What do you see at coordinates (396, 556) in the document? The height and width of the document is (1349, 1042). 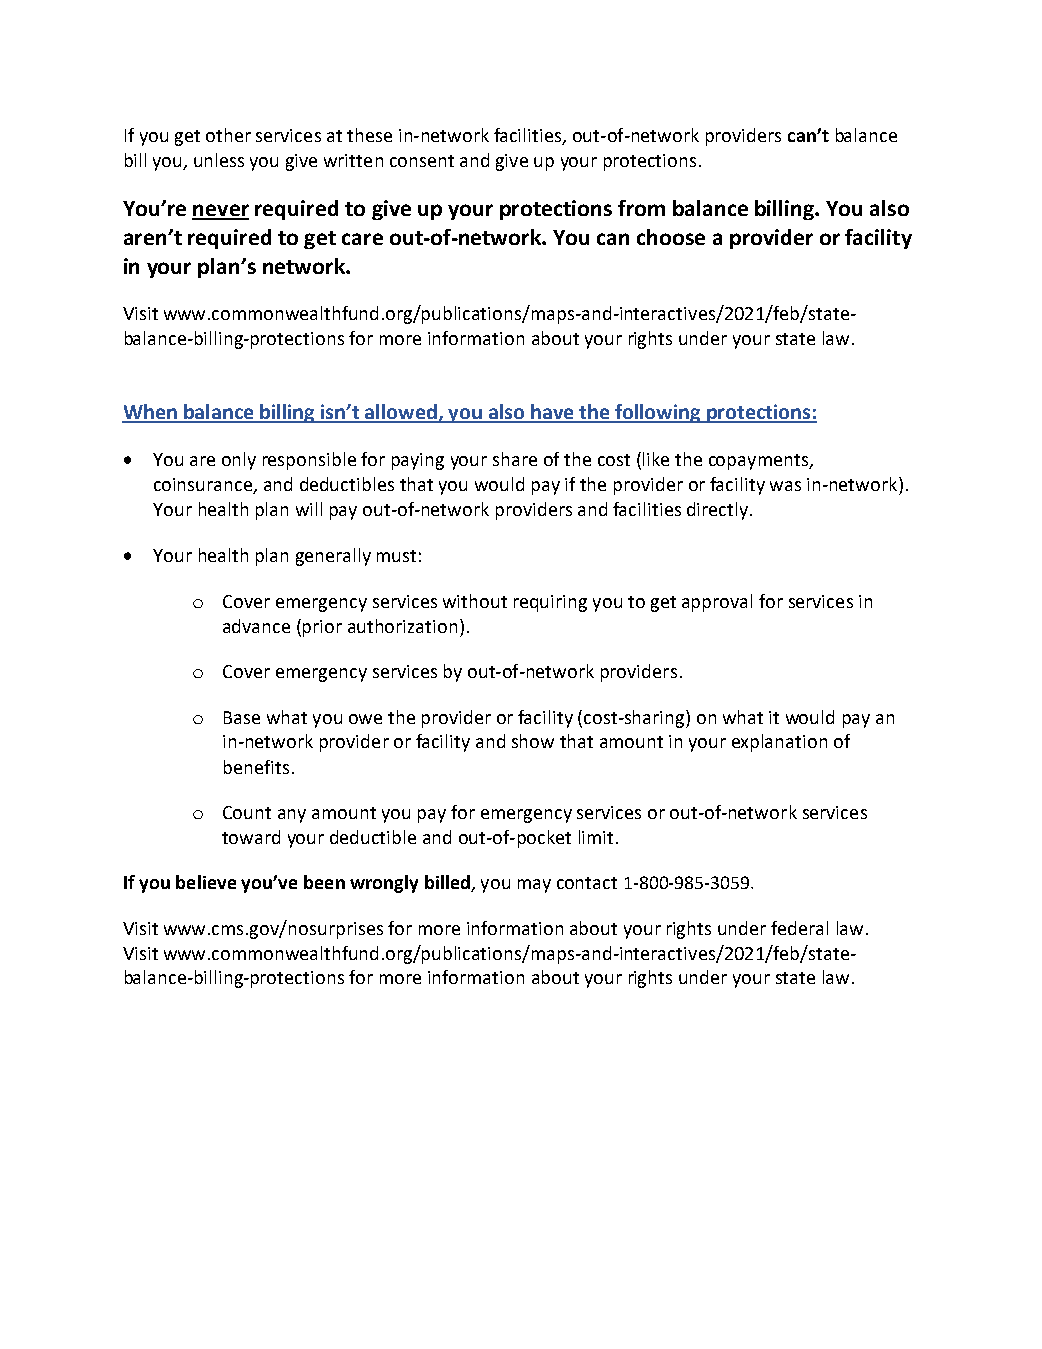 I see `must` at bounding box center [396, 556].
